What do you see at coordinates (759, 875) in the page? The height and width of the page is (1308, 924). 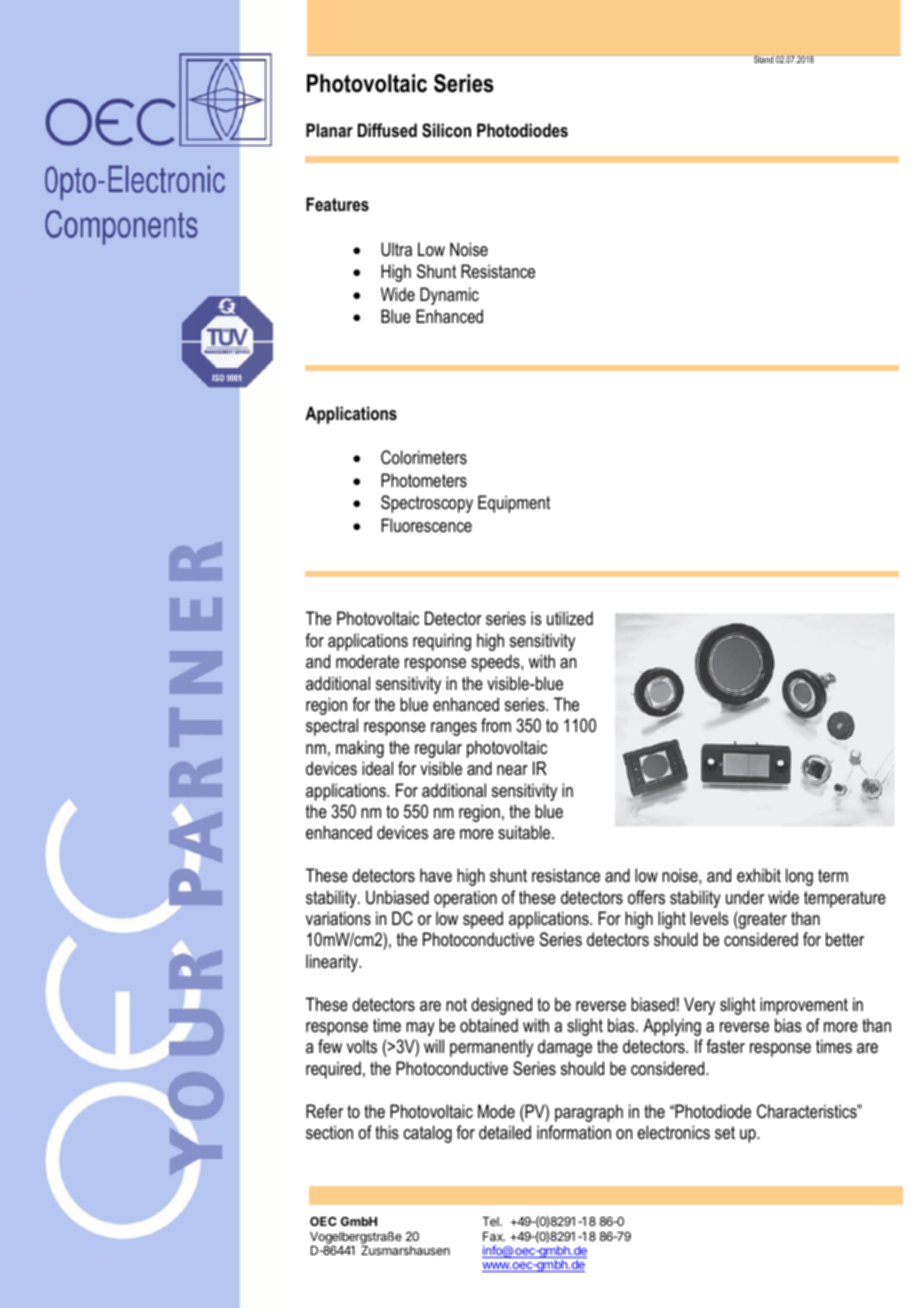 I see `exhibit` at bounding box center [759, 875].
